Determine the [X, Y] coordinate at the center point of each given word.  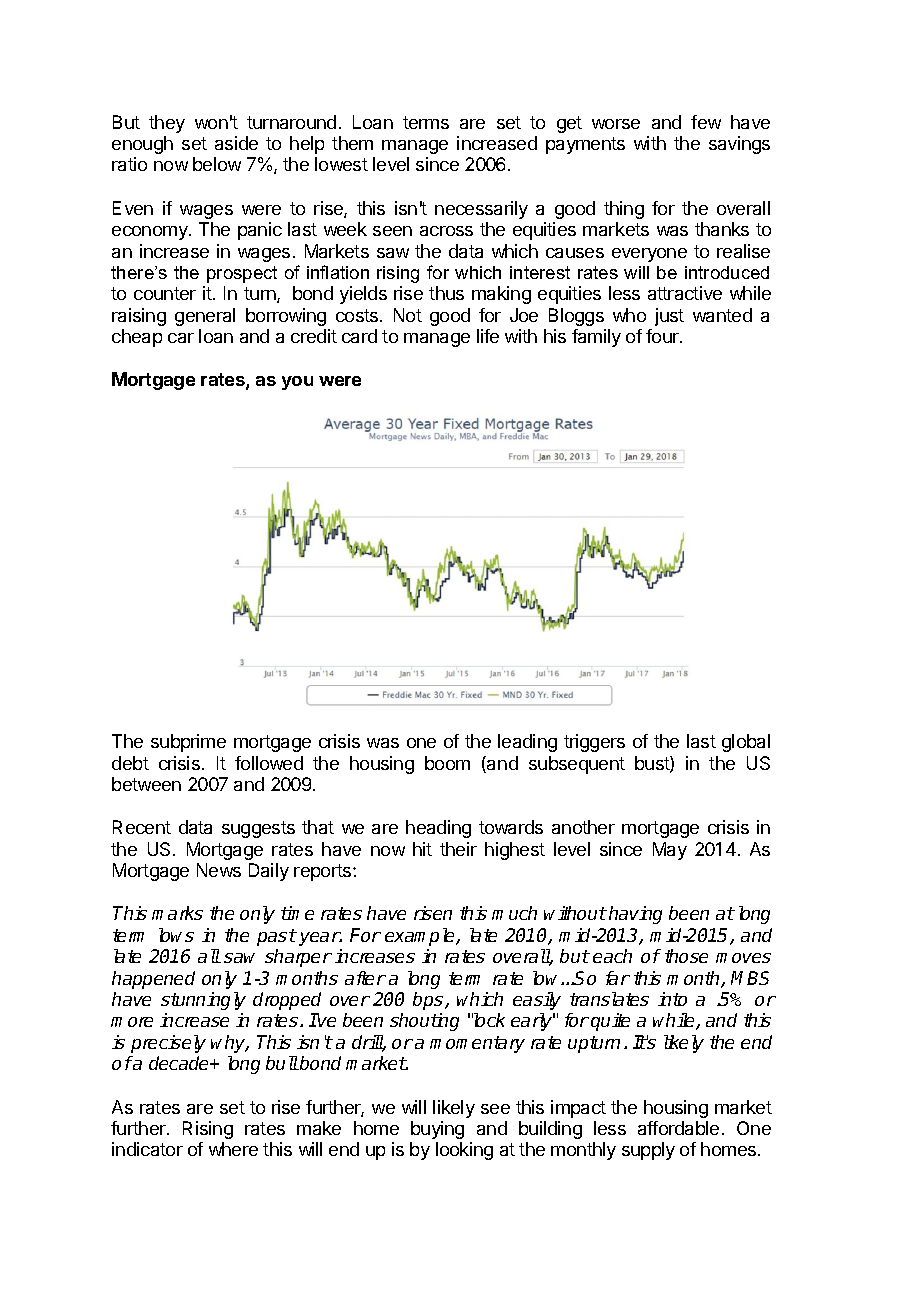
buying [437, 1130]
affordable [678, 1128]
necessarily [481, 210]
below [217, 164]
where [233, 1149]
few [706, 122]
